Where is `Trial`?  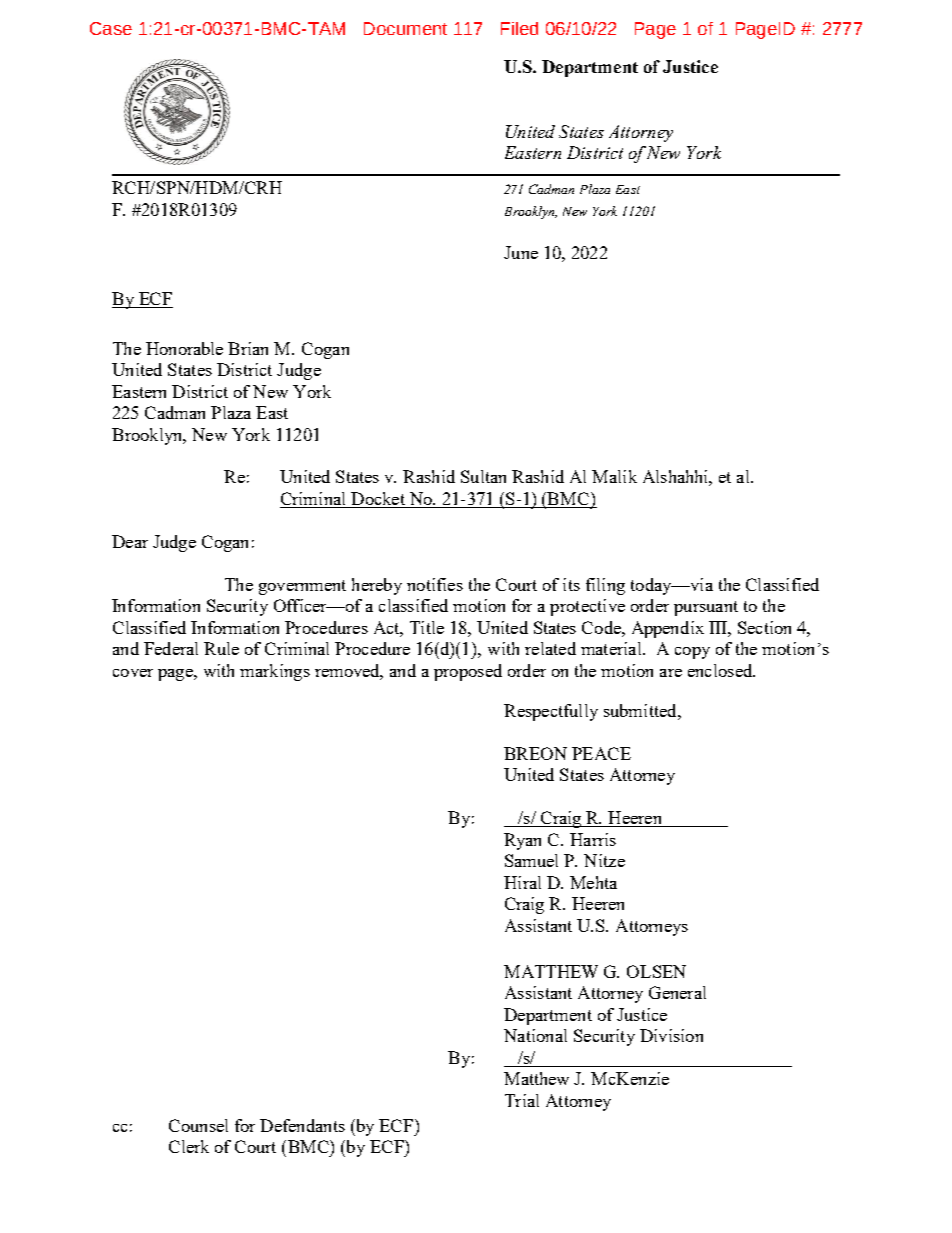 Trial is located at coordinates (522, 1100).
